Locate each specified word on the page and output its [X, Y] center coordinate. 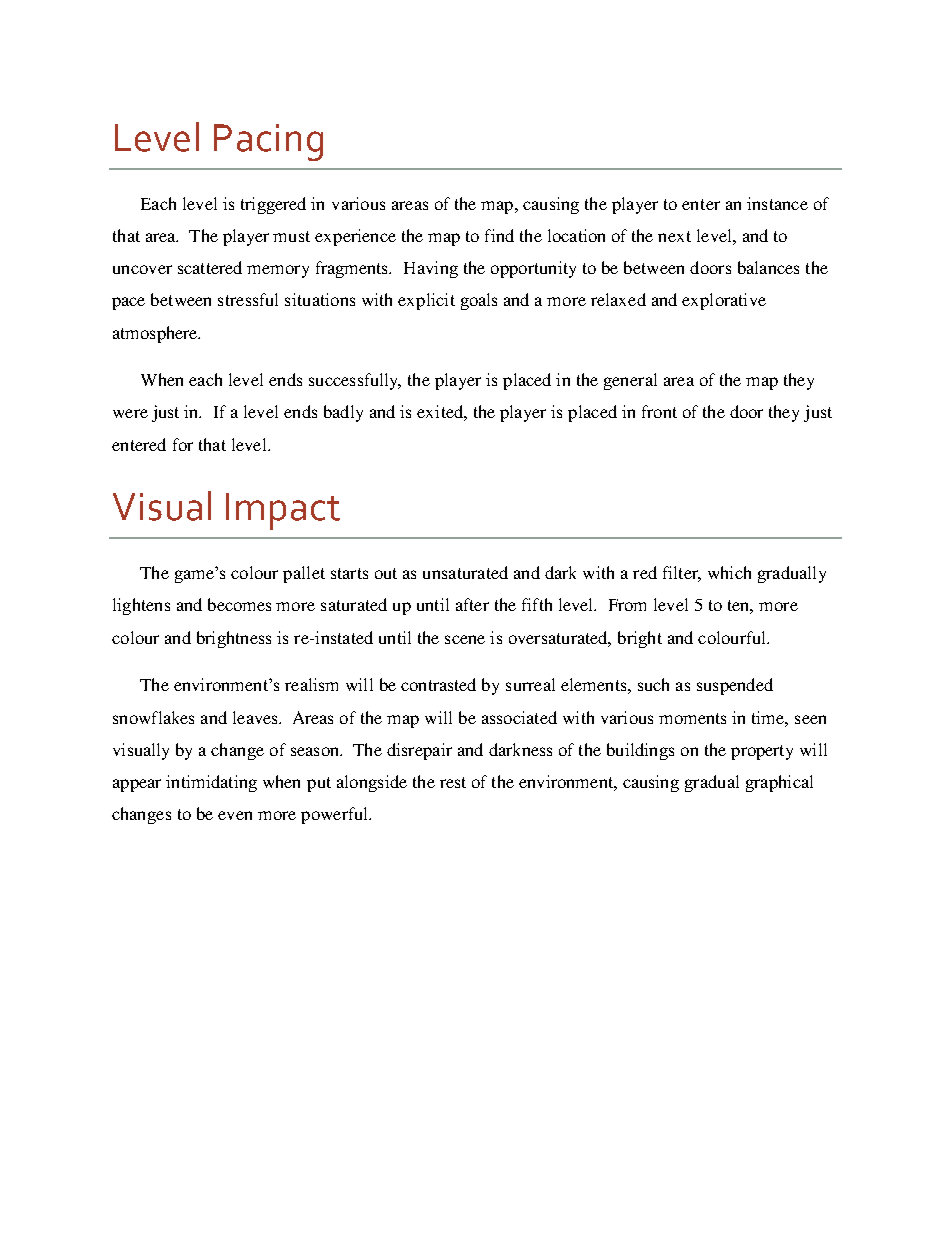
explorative [724, 301]
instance [777, 203]
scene [465, 639]
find [499, 235]
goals [479, 301]
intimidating [211, 783]
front [659, 411]
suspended [735, 686]
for [183, 444]
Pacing [268, 142]
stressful [248, 299]
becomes [239, 604]
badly [343, 413]
